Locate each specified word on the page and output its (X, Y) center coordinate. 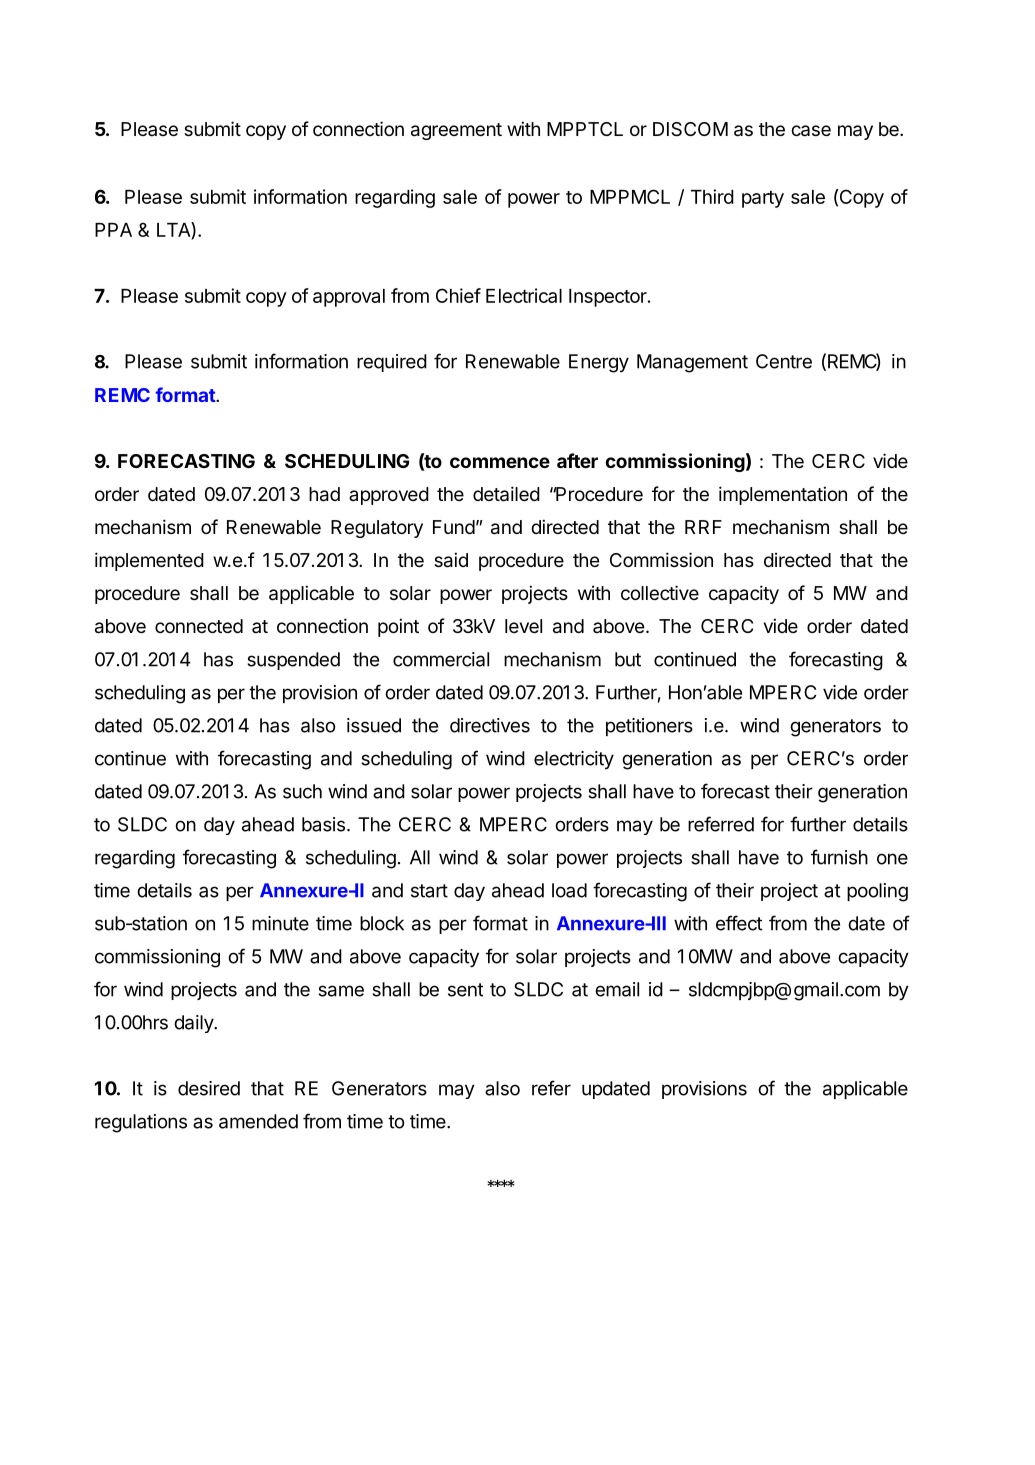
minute (280, 923)
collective (660, 592)
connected (199, 626)
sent (465, 990)
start (429, 891)
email (617, 989)
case (811, 131)
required (392, 363)
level (523, 626)
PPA (113, 230)
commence (500, 462)
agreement (456, 131)
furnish (839, 857)
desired (209, 1088)
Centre (784, 361)
